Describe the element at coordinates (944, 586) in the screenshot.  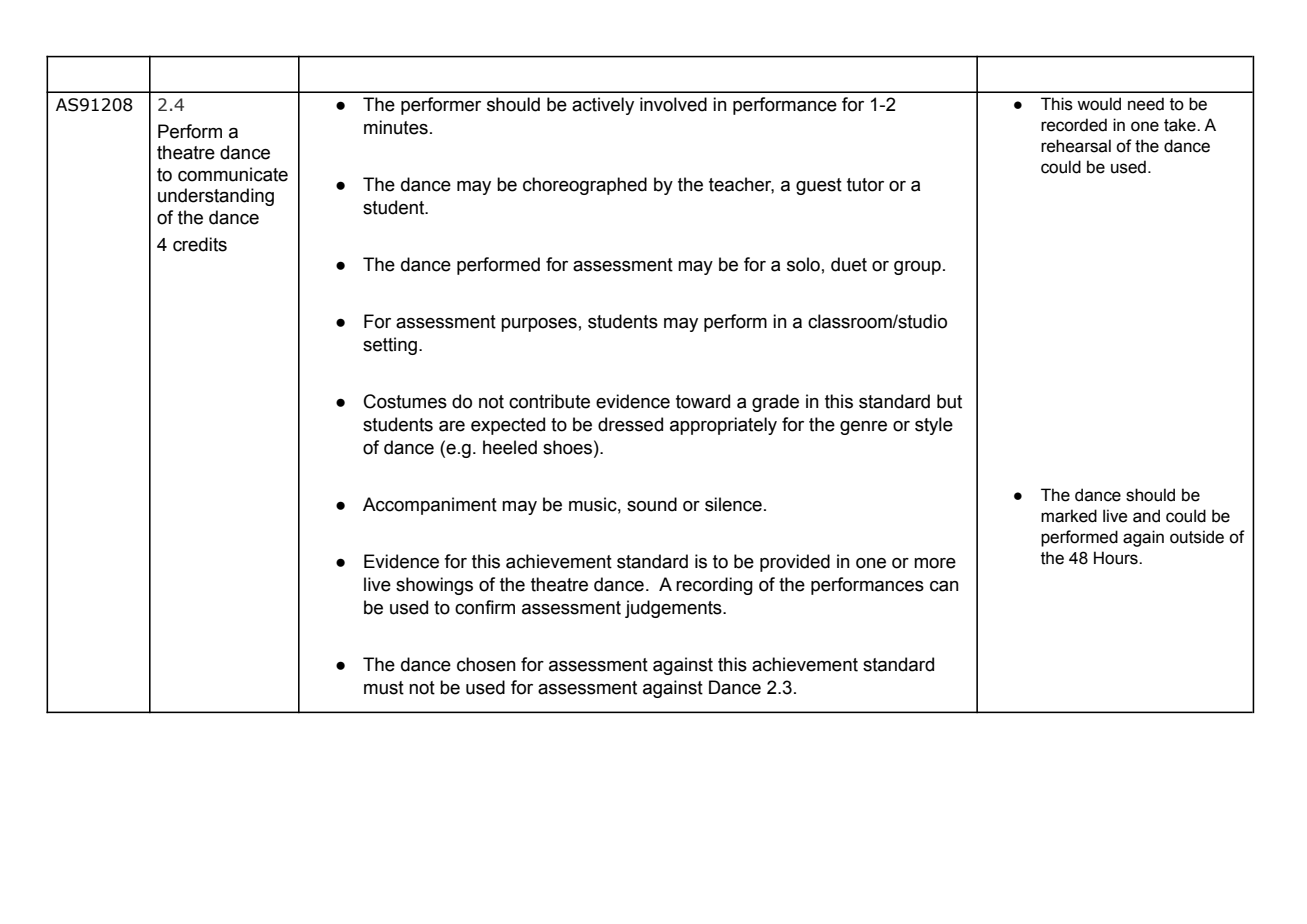
I see `can` at that location.
